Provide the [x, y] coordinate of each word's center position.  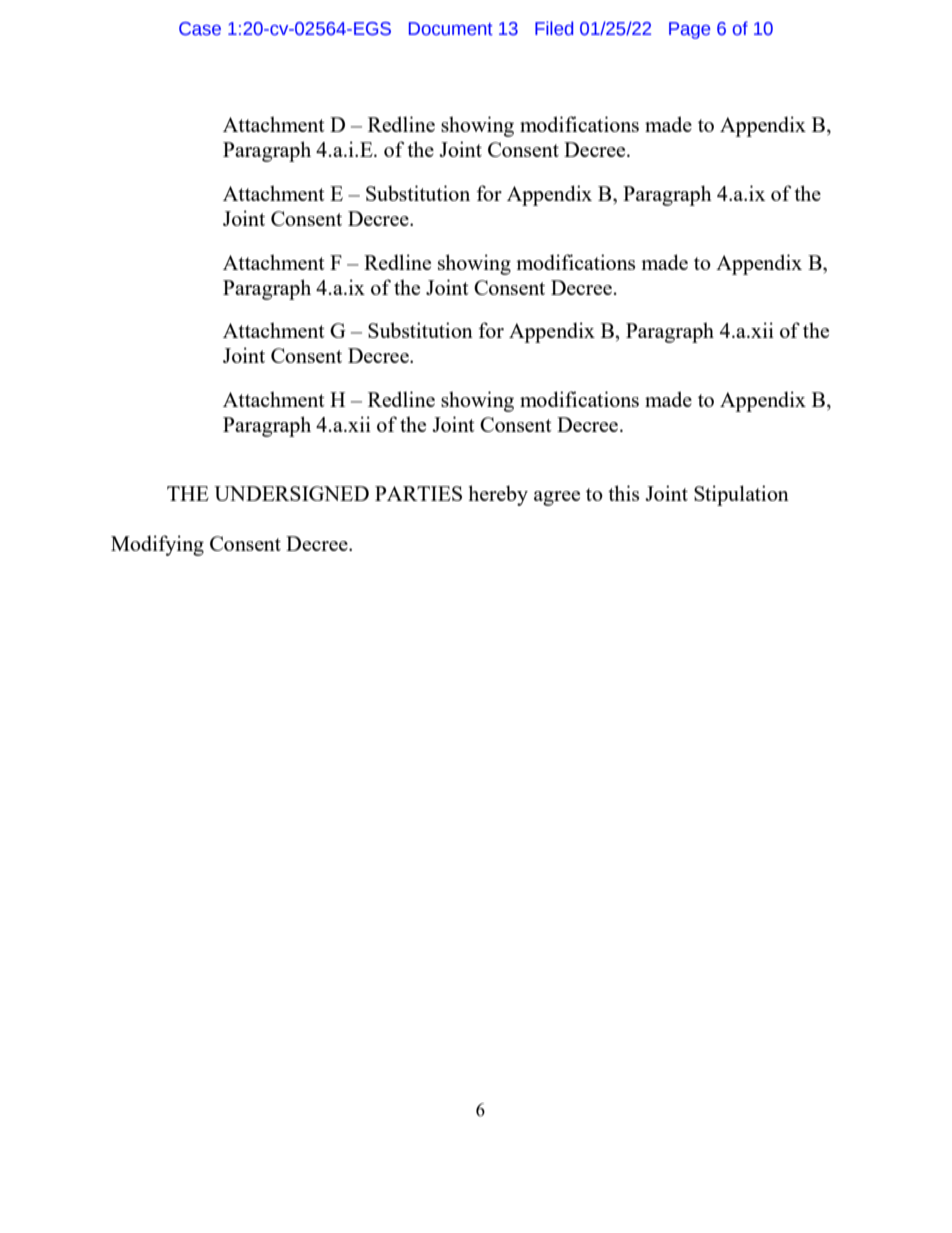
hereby [498, 495]
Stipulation [741, 495]
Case [200, 29]
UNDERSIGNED [291, 493]
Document [451, 29]
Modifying [157, 545]
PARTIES [418, 493]
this [623, 493]
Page [689, 30]
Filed [554, 28]
